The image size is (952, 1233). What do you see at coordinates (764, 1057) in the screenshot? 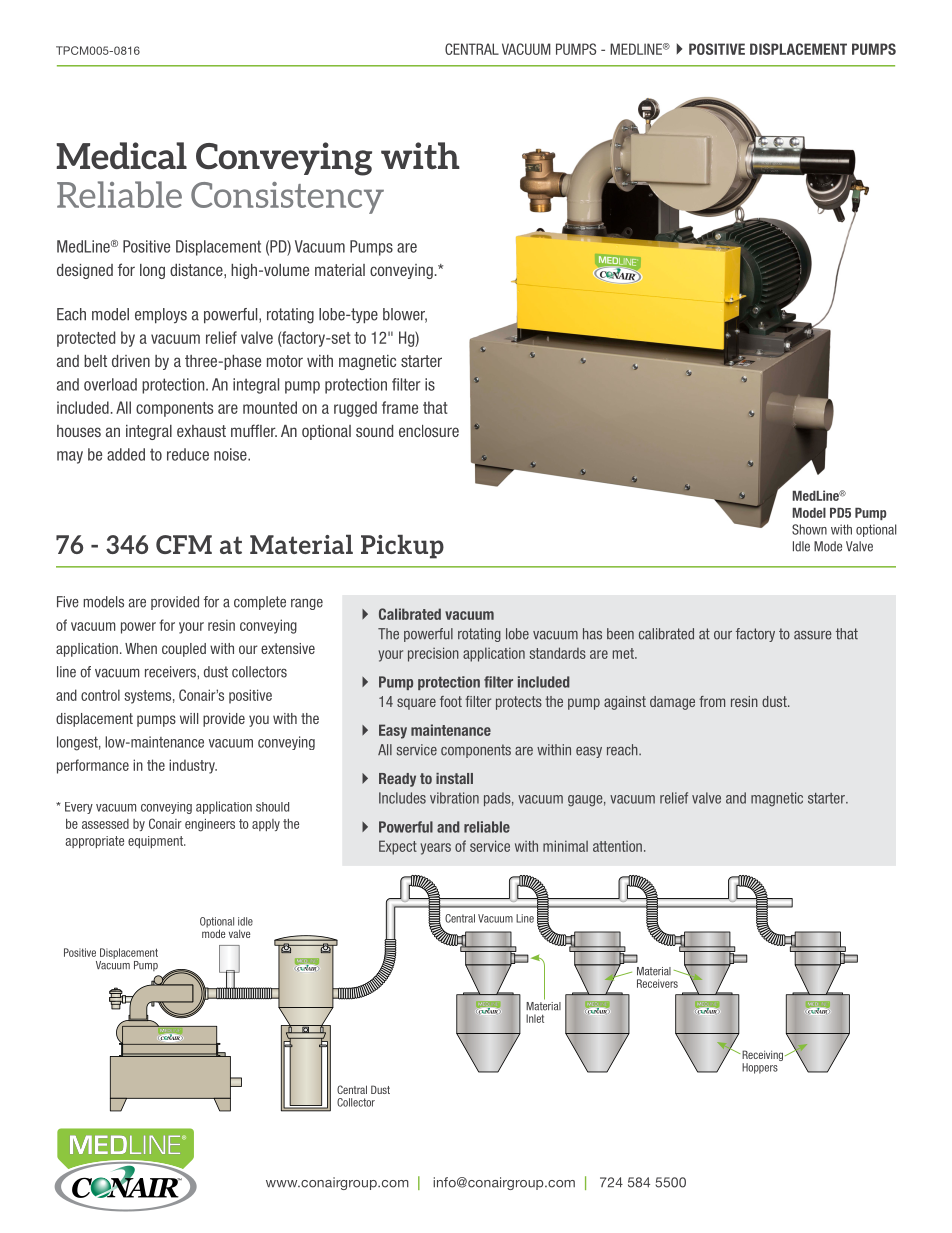
I see `Receiving` at bounding box center [764, 1057].
